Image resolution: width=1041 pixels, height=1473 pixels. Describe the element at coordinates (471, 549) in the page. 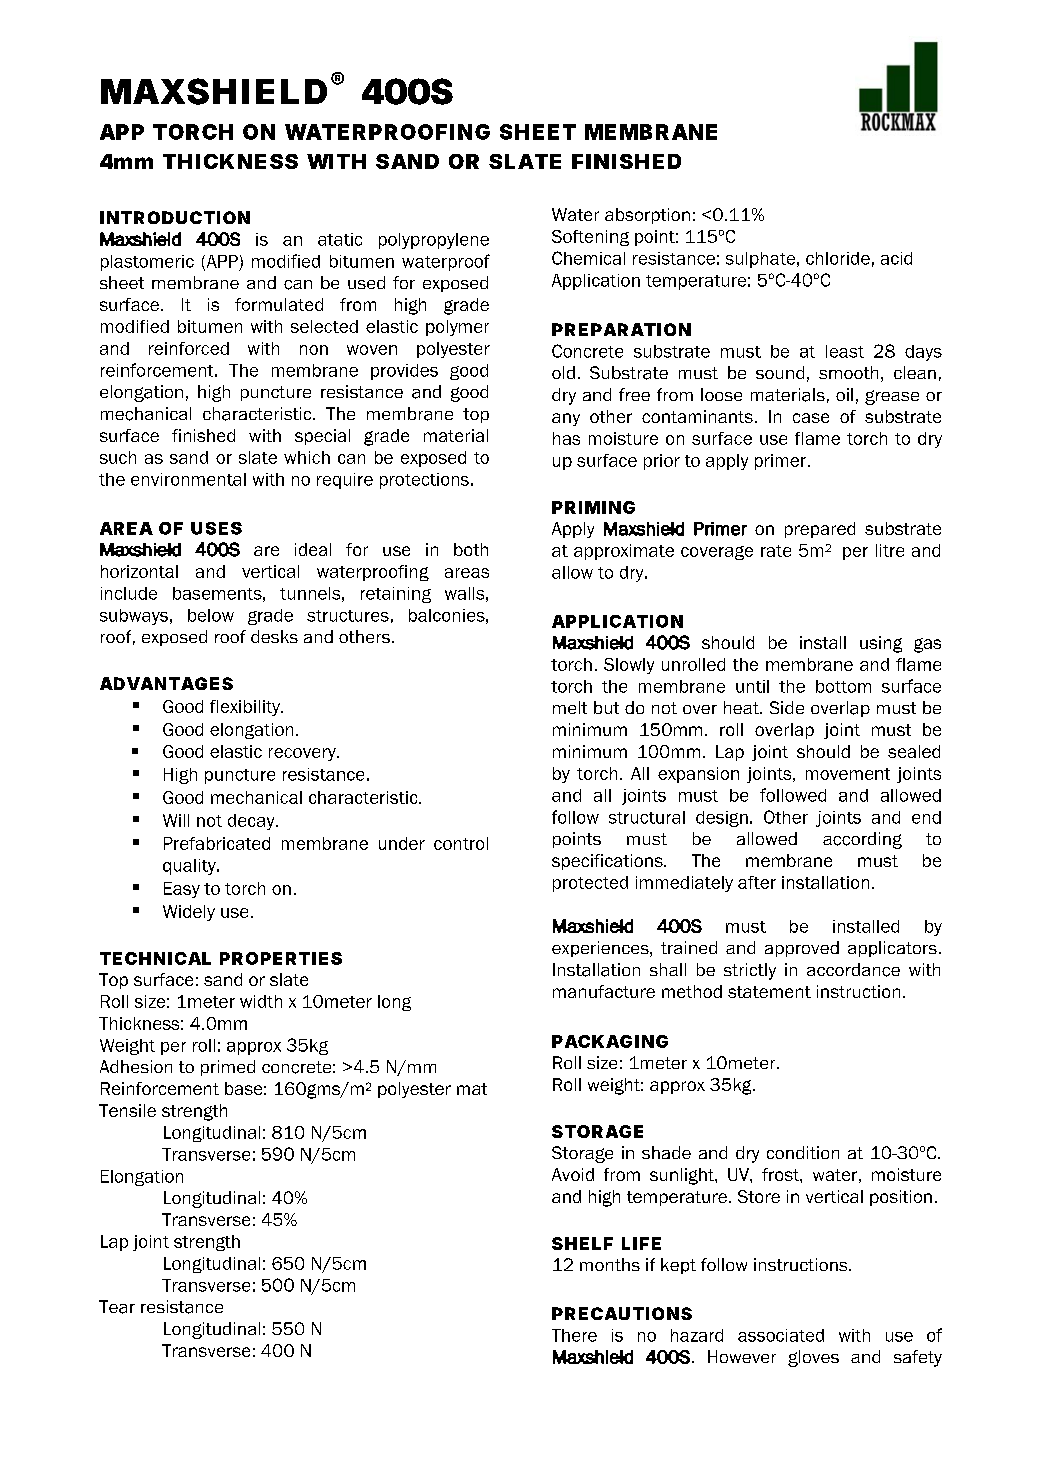

I see `both` at that location.
